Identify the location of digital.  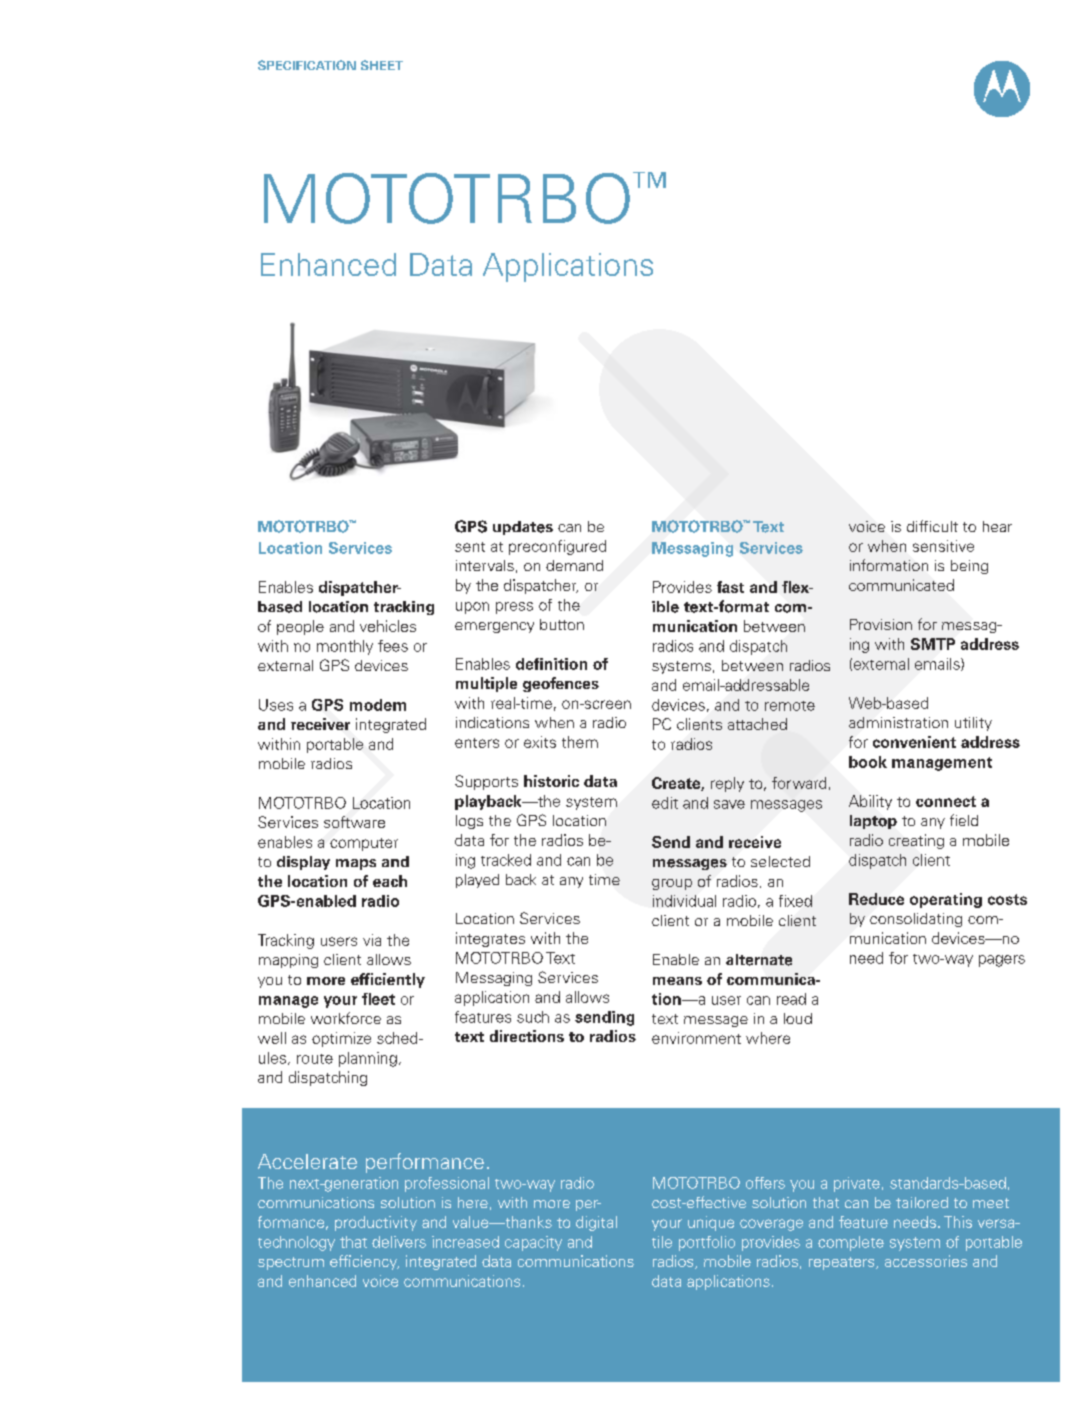
(596, 1223).
